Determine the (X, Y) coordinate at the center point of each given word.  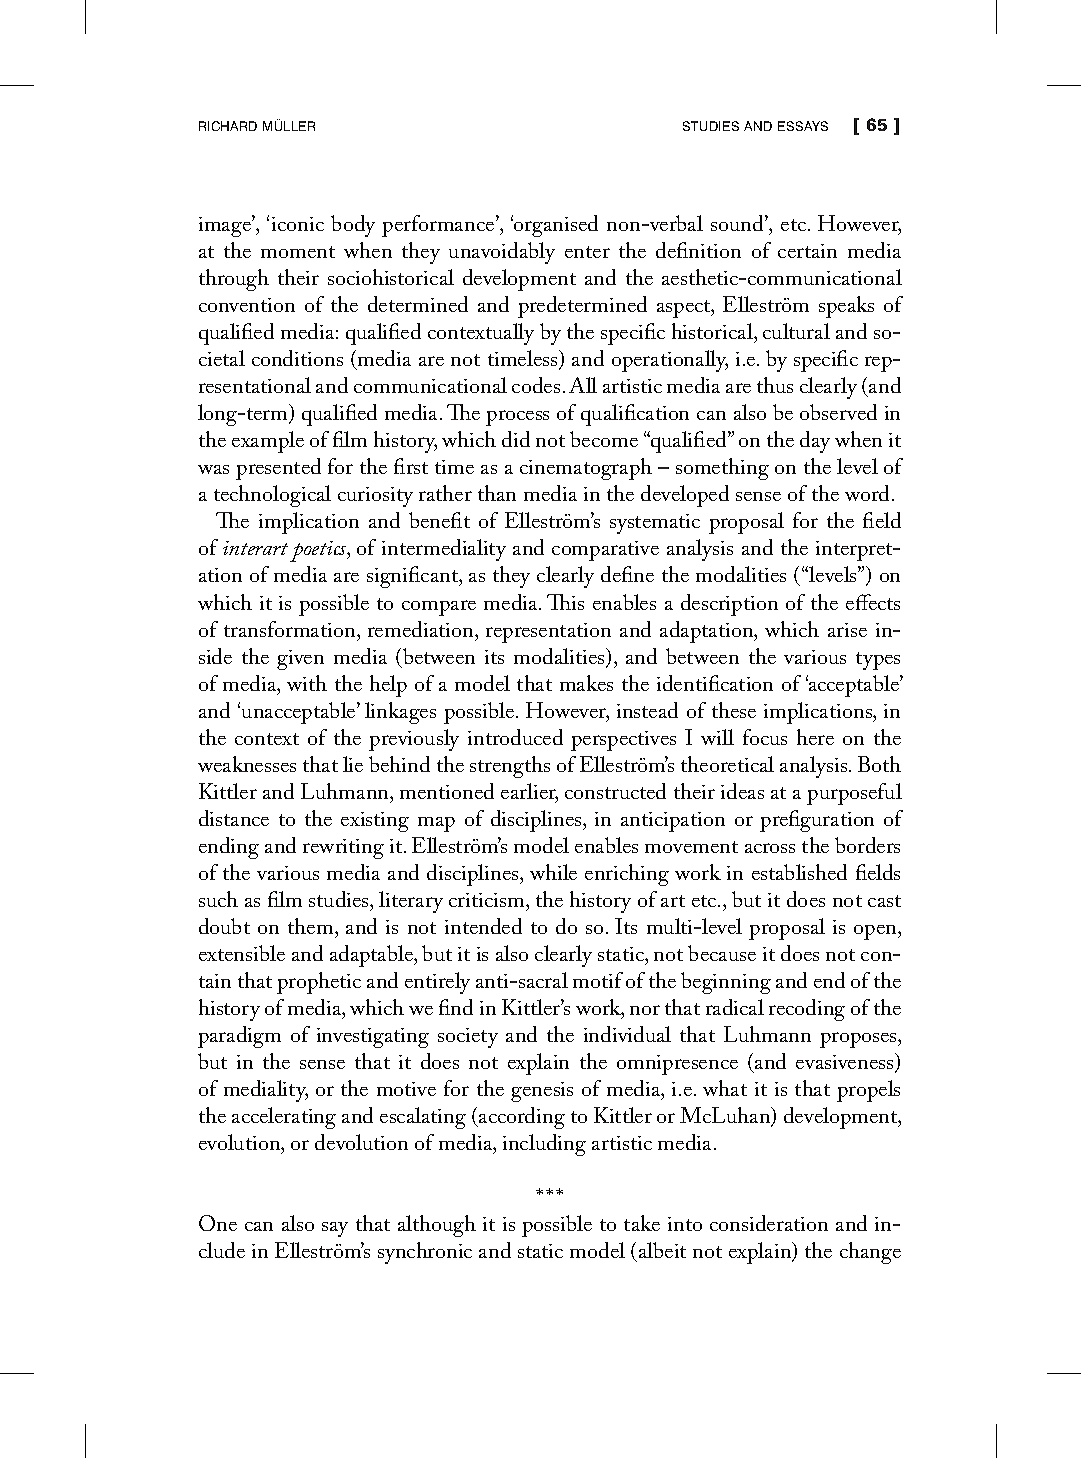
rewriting (343, 849)
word (867, 493)
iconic (298, 224)
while (553, 872)
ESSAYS (803, 126)
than (497, 493)
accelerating (284, 1118)
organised (555, 226)
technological (272, 496)
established (799, 872)
